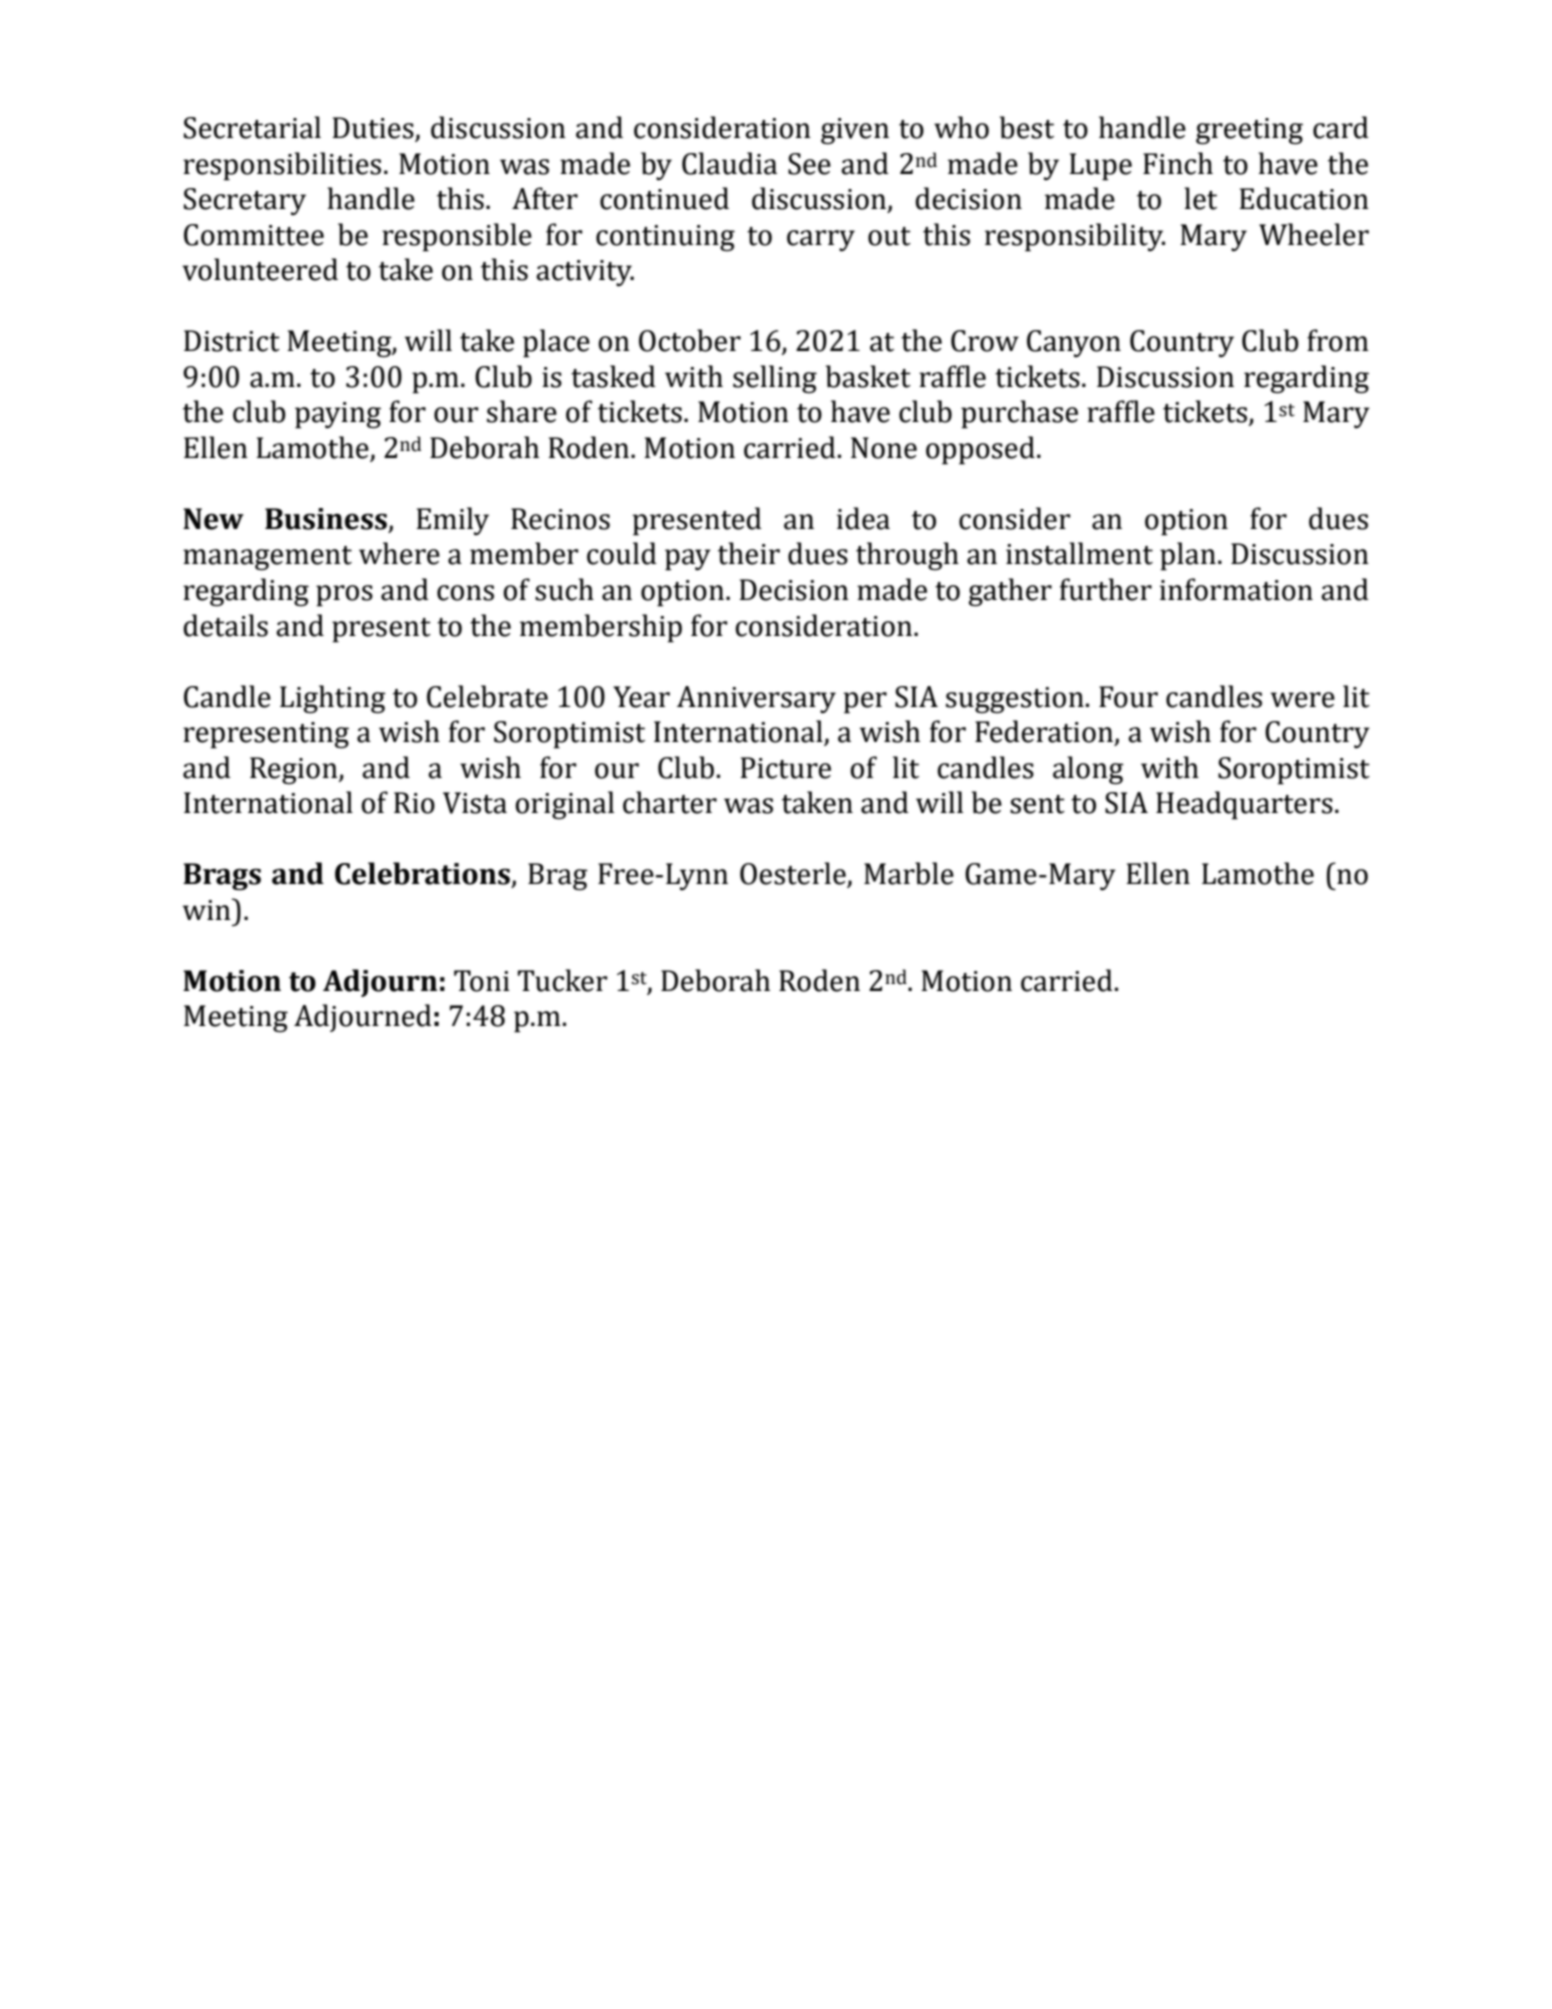 The image size is (1552, 2009). Describe the element at coordinates (482, 981) in the screenshot. I see `Toni` at that location.
